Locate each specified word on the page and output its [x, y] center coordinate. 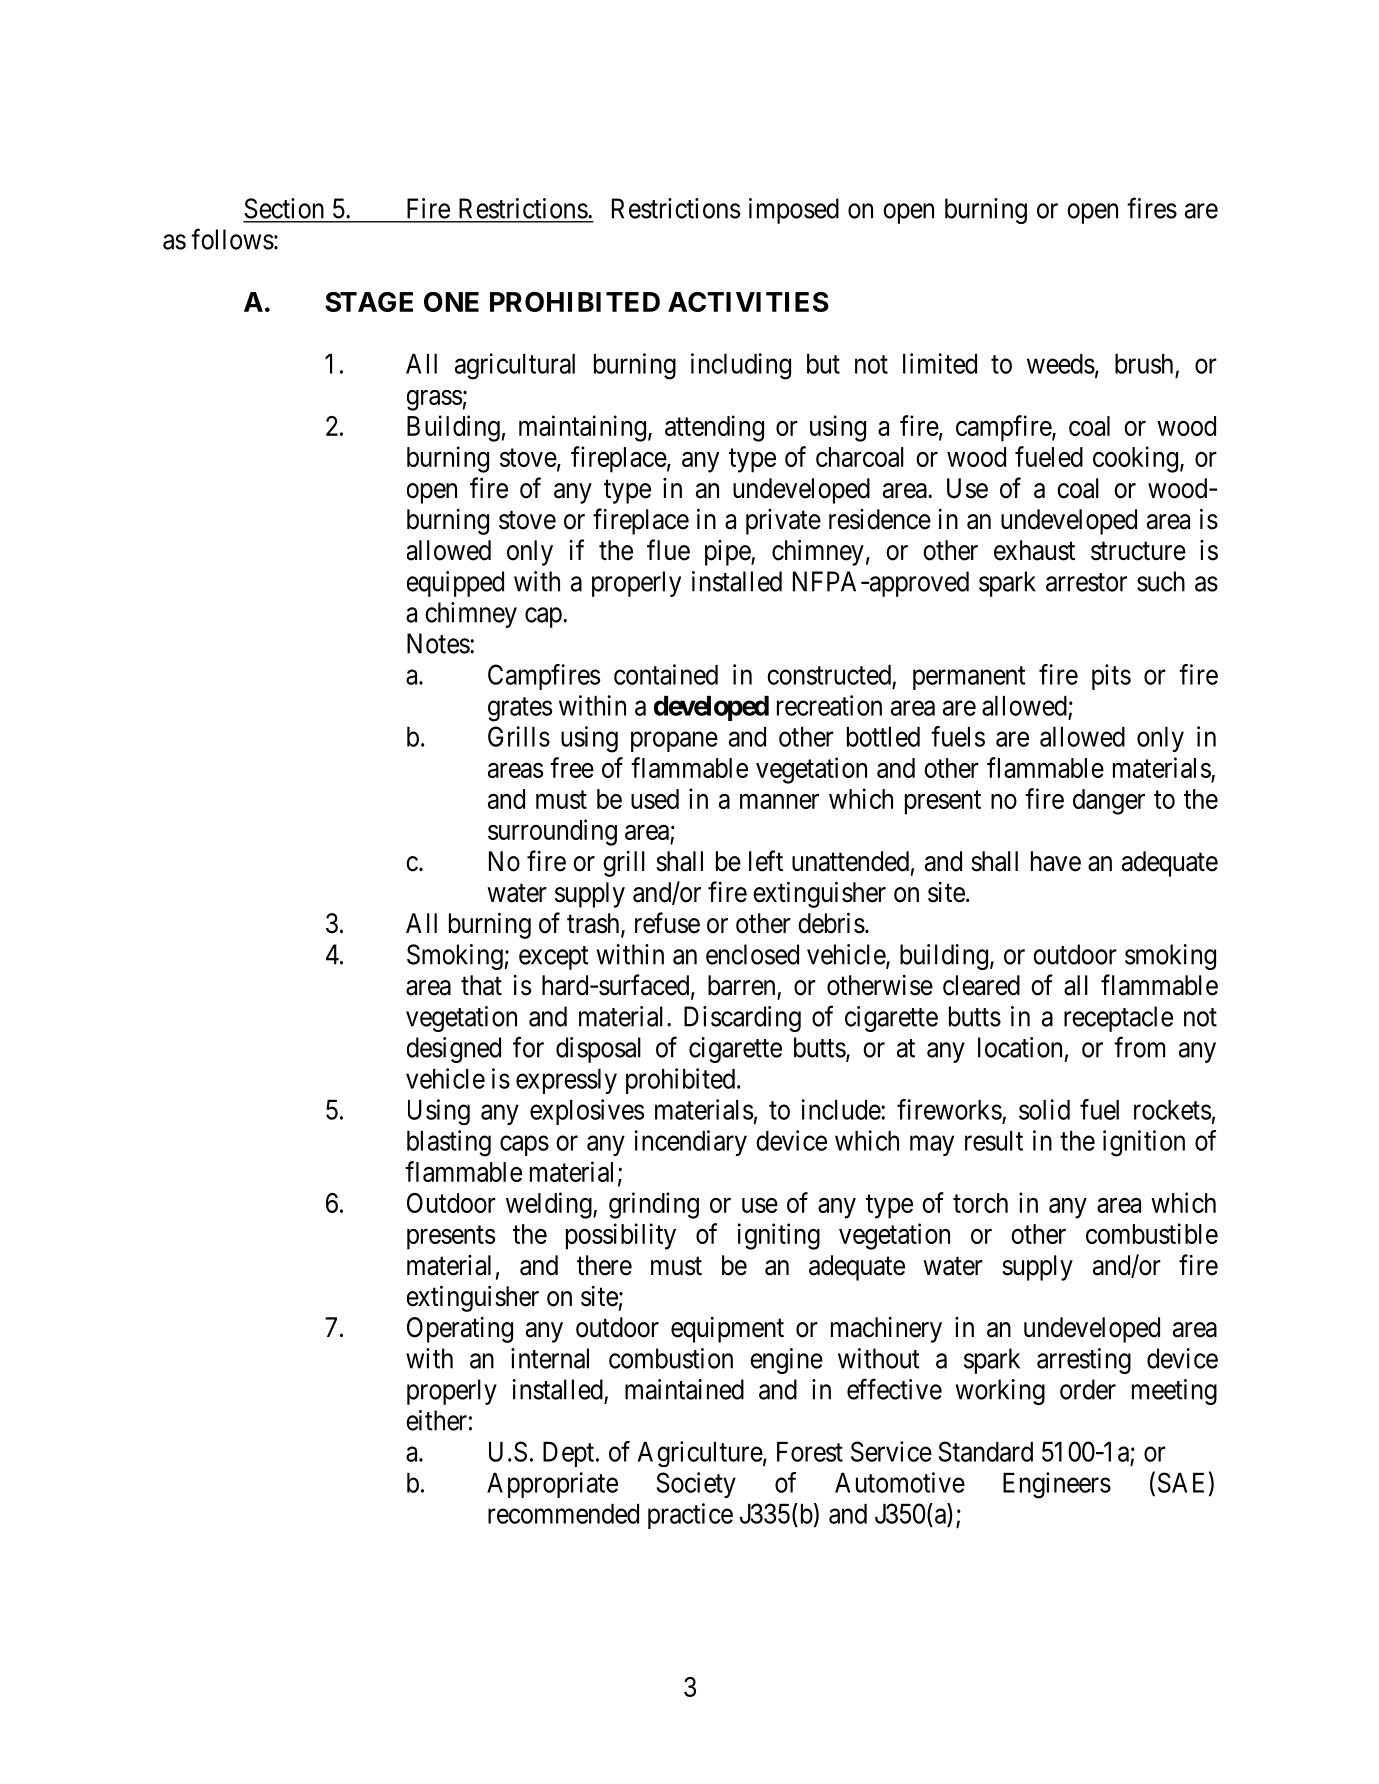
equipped [455, 584]
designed [454, 1050]
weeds [1061, 364]
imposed [794, 211]
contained [666, 674]
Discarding [742, 1019]
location [1020, 1047]
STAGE [369, 302]
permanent [969, 678]
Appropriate [552, 1485]
